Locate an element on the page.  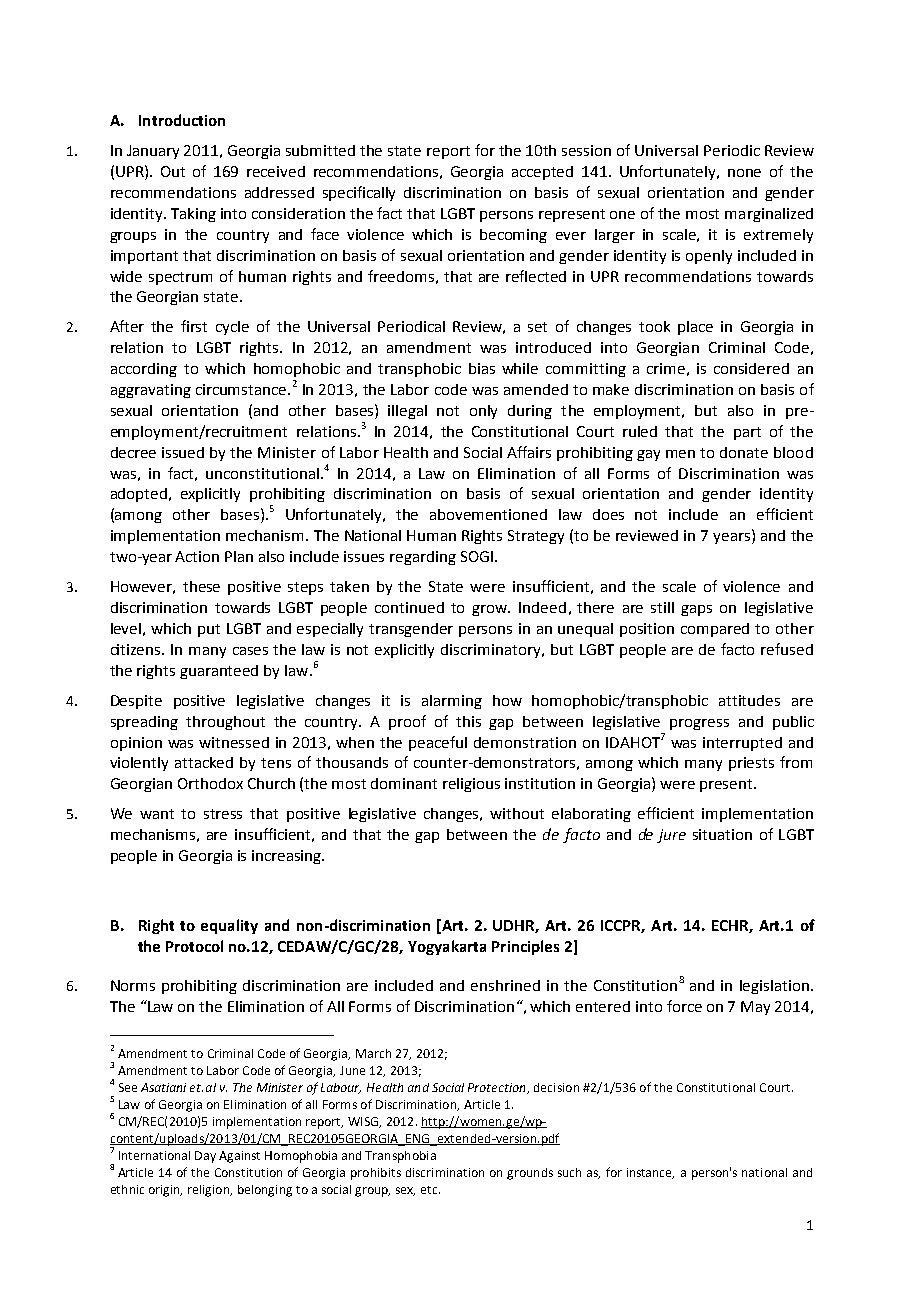
Introduction is located at coordinates (182, 120).
